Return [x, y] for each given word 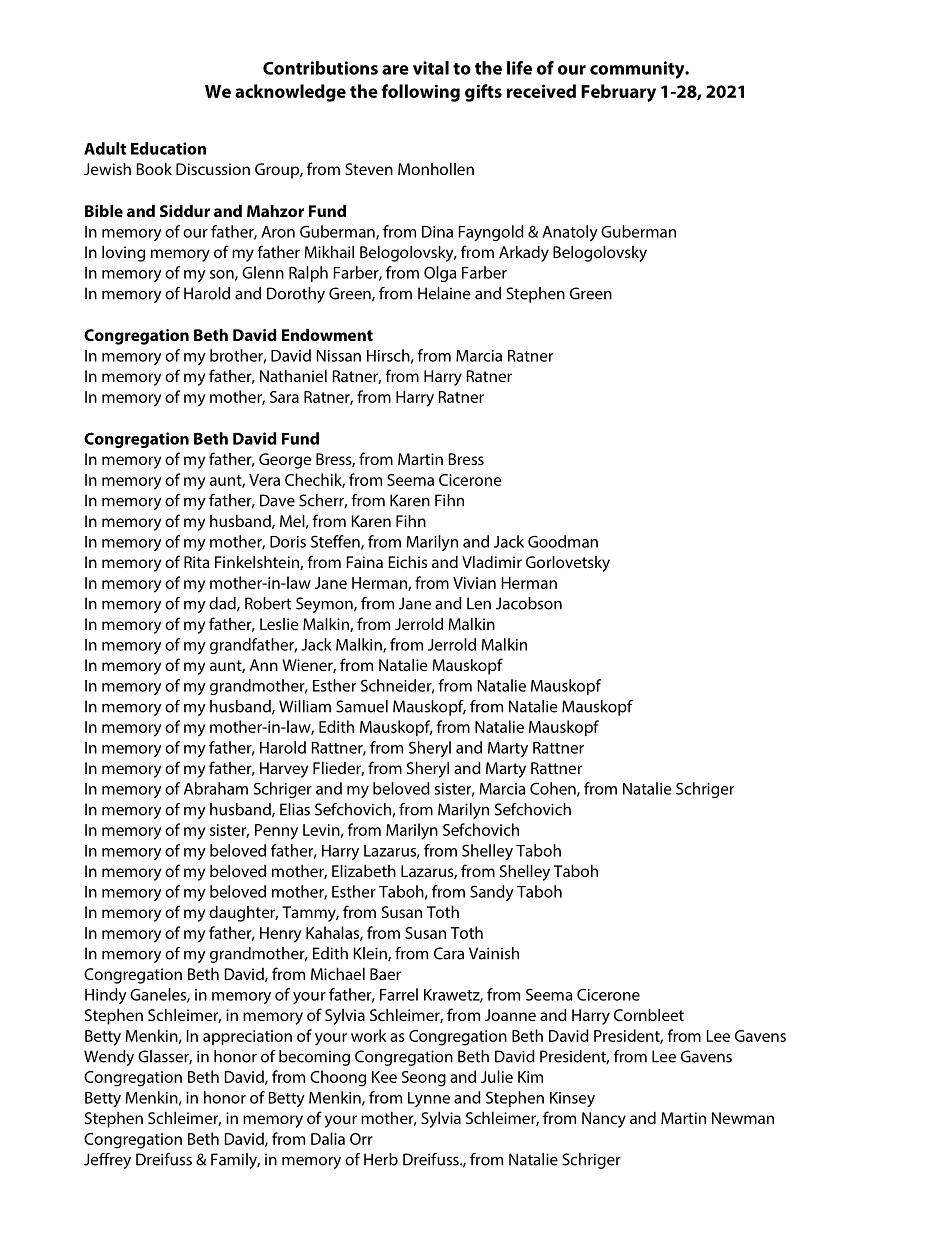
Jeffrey [107, 1161]
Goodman [563, 541]
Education [168, 148]
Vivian [474, 583]
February [618, 93]
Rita [197, 562]
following [420, 93]
